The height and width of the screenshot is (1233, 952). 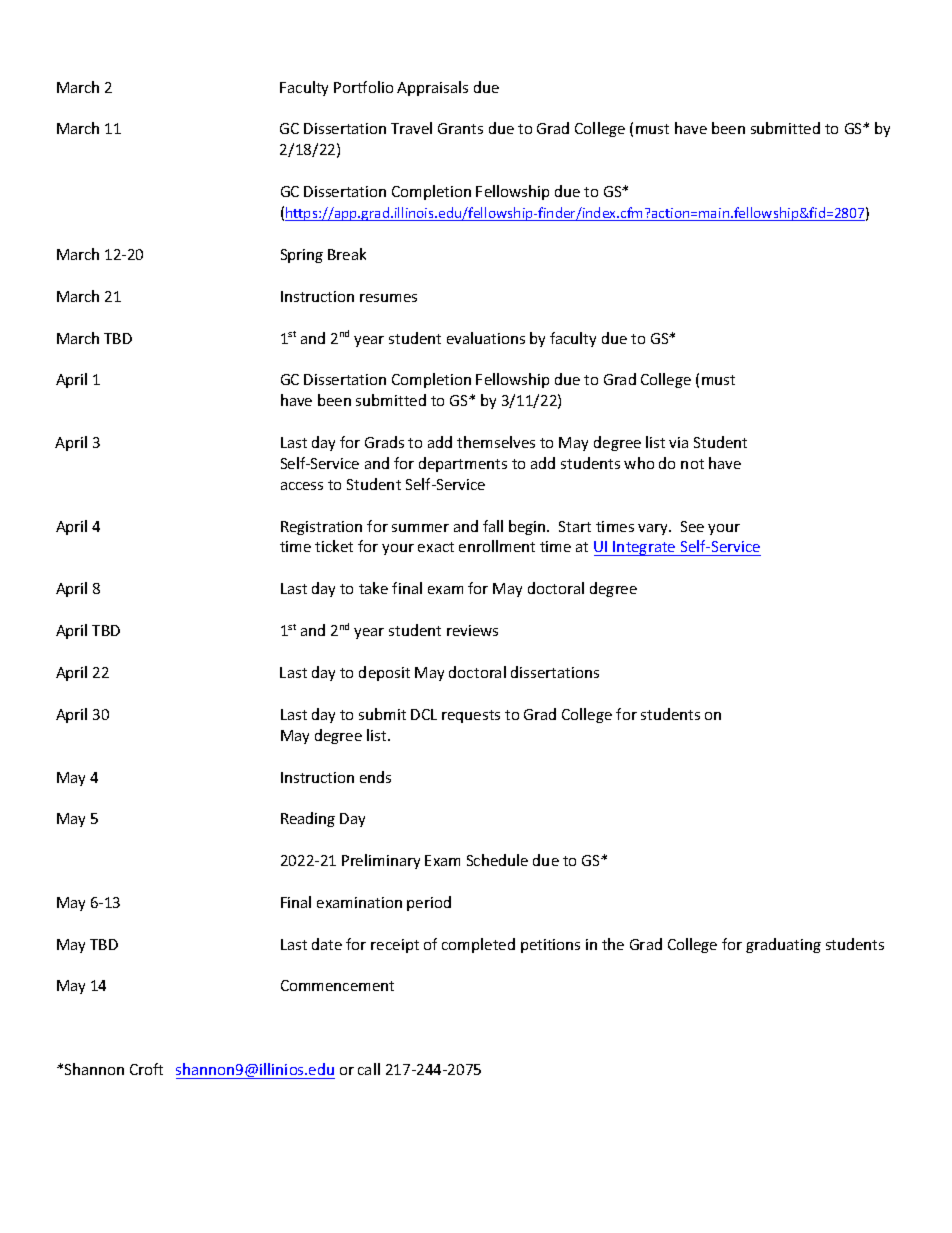 What do you see at coordinates (308, 819) in the screenshot?
I see `Reading` at bounding box center [308, 819].
